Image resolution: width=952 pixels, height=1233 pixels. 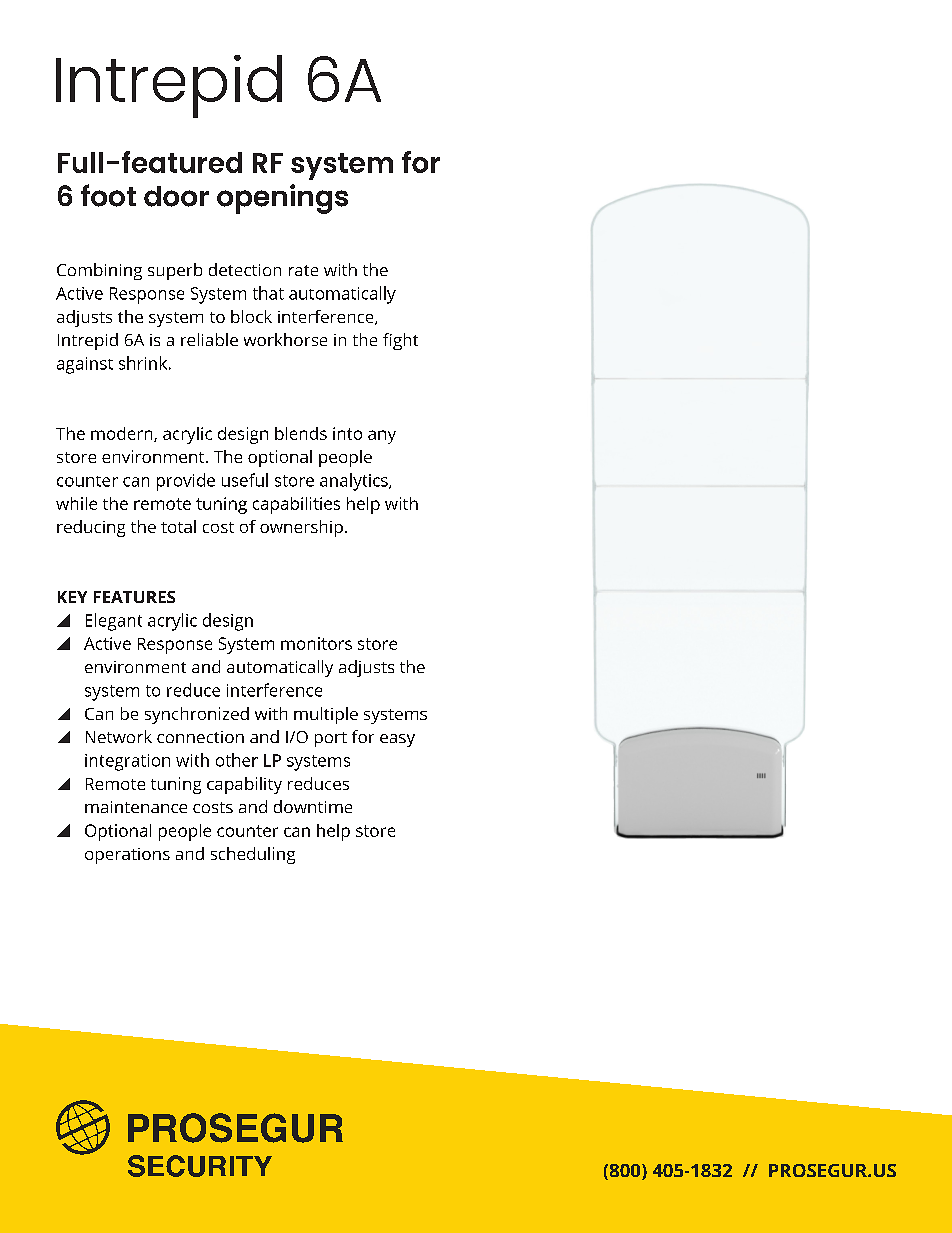 I want to click on modern, so click(x=123, y=434).
